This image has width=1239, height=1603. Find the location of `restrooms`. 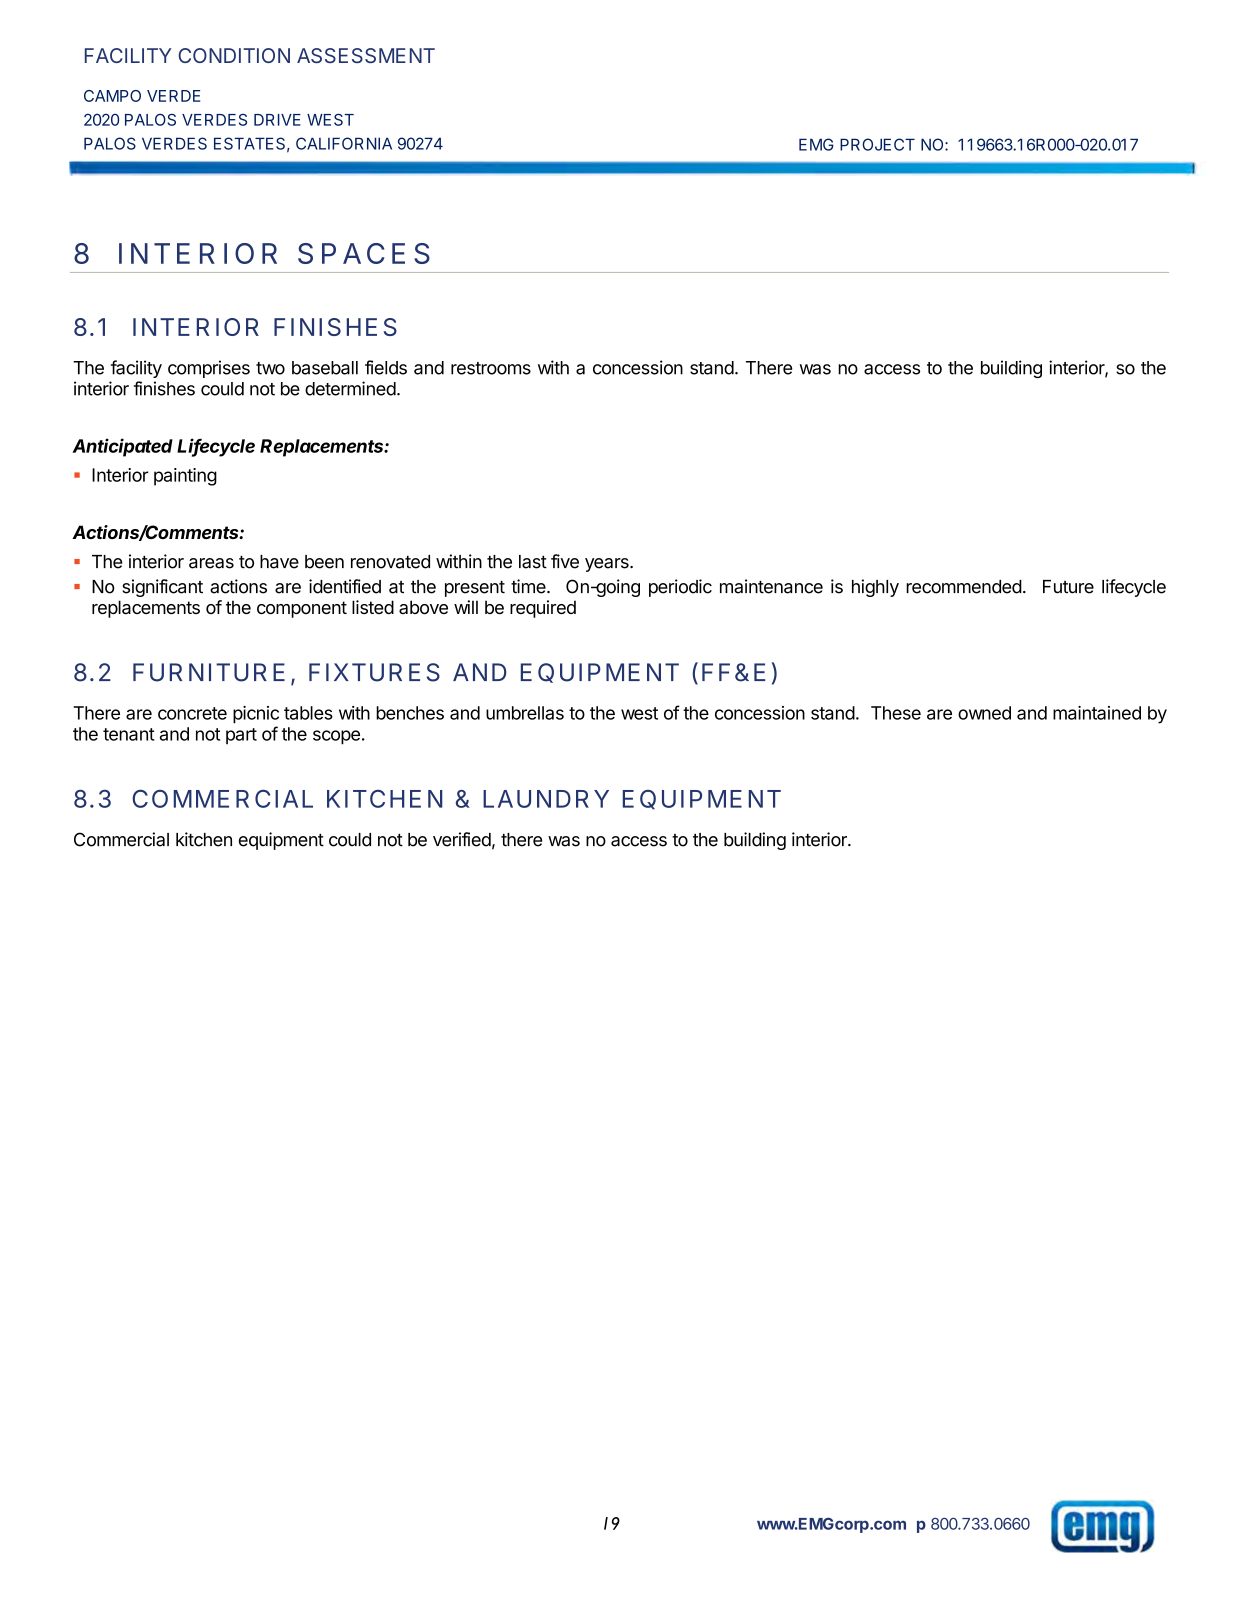

restrooms is located at coordinates (491, 368).
